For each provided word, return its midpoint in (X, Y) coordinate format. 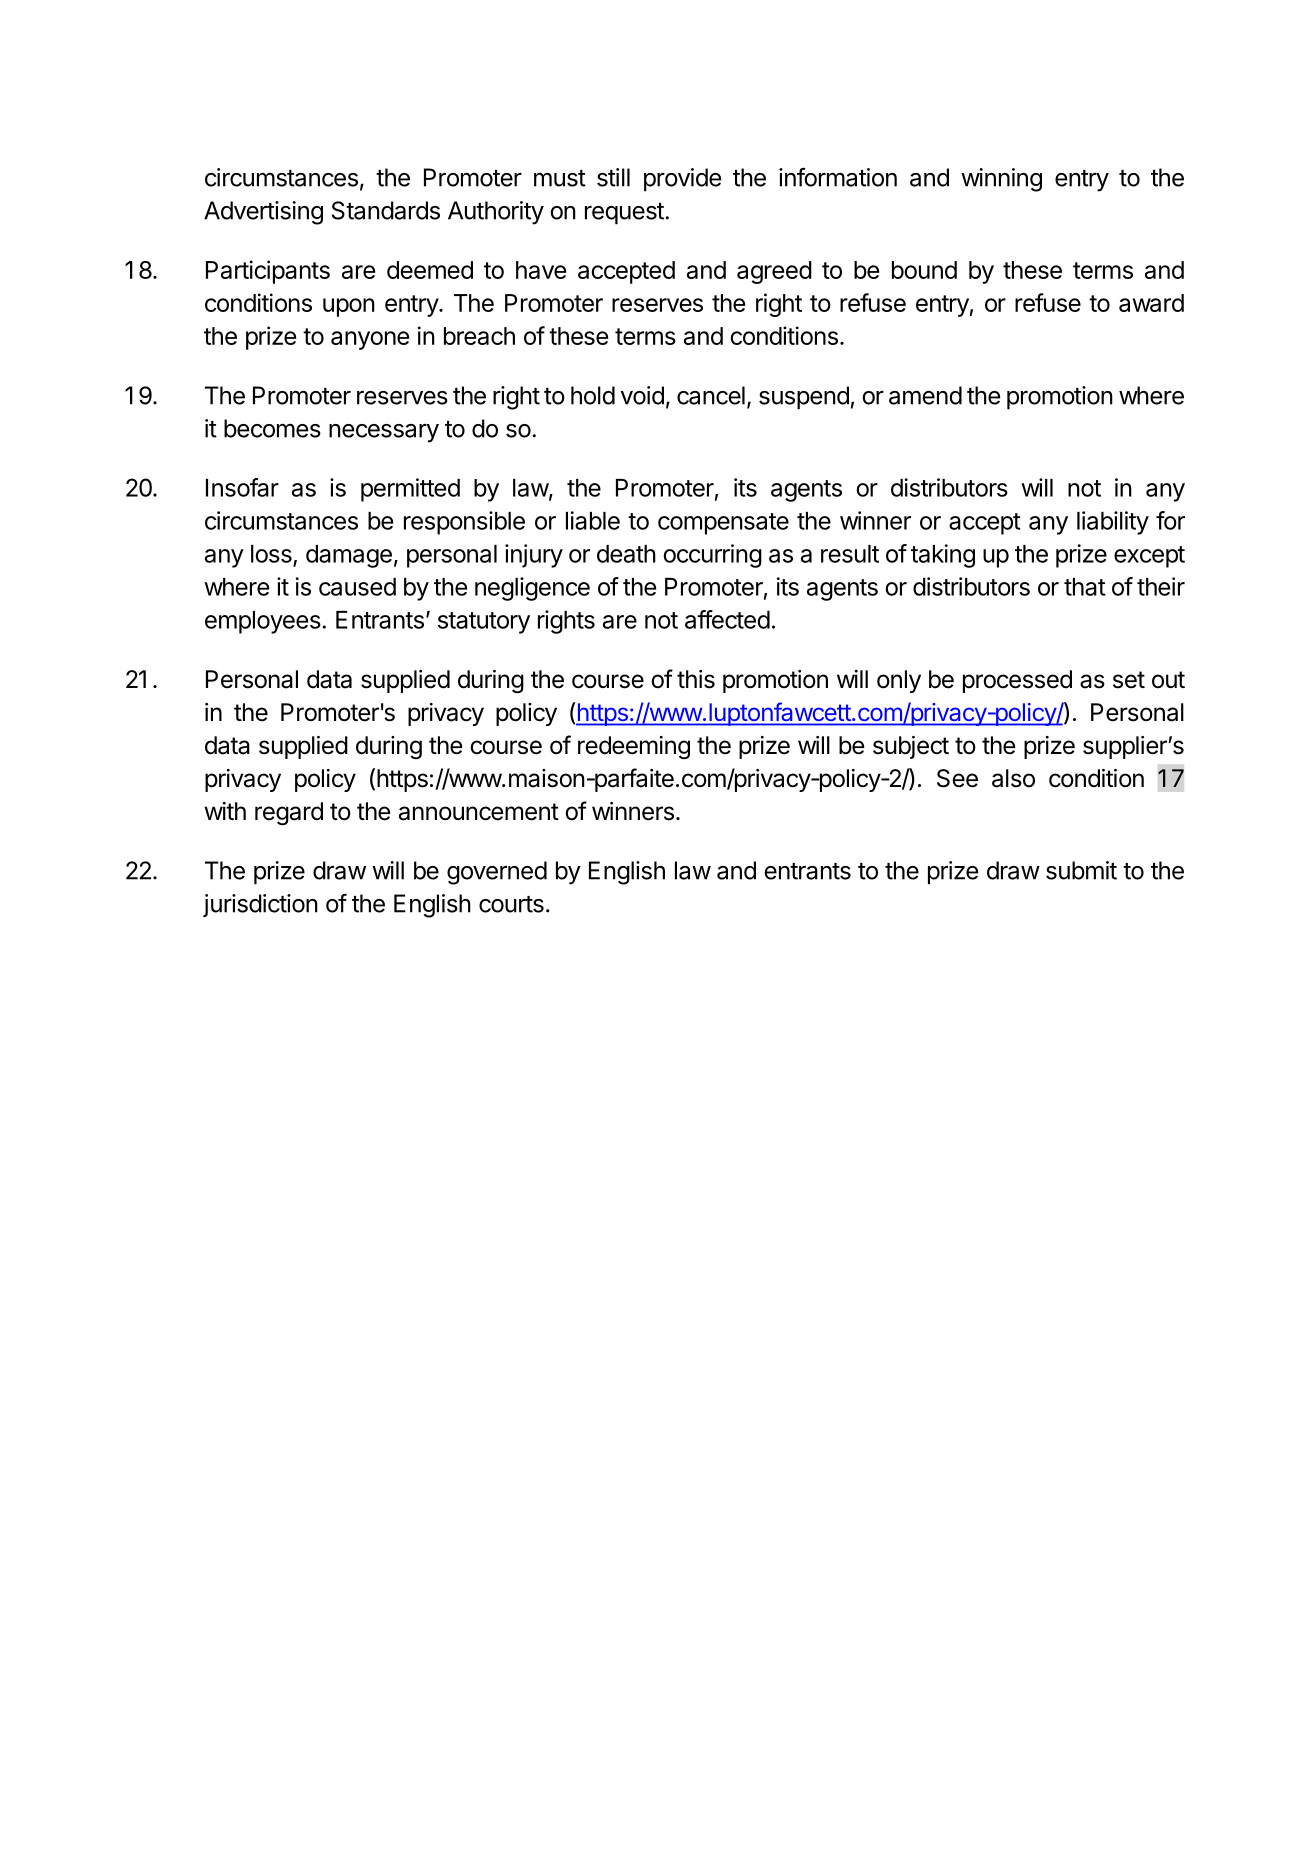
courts (511, 904)
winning (1001, 180)
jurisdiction (260, 905)
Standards (386, 210)
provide (683, 180)
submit (1081, 870)
